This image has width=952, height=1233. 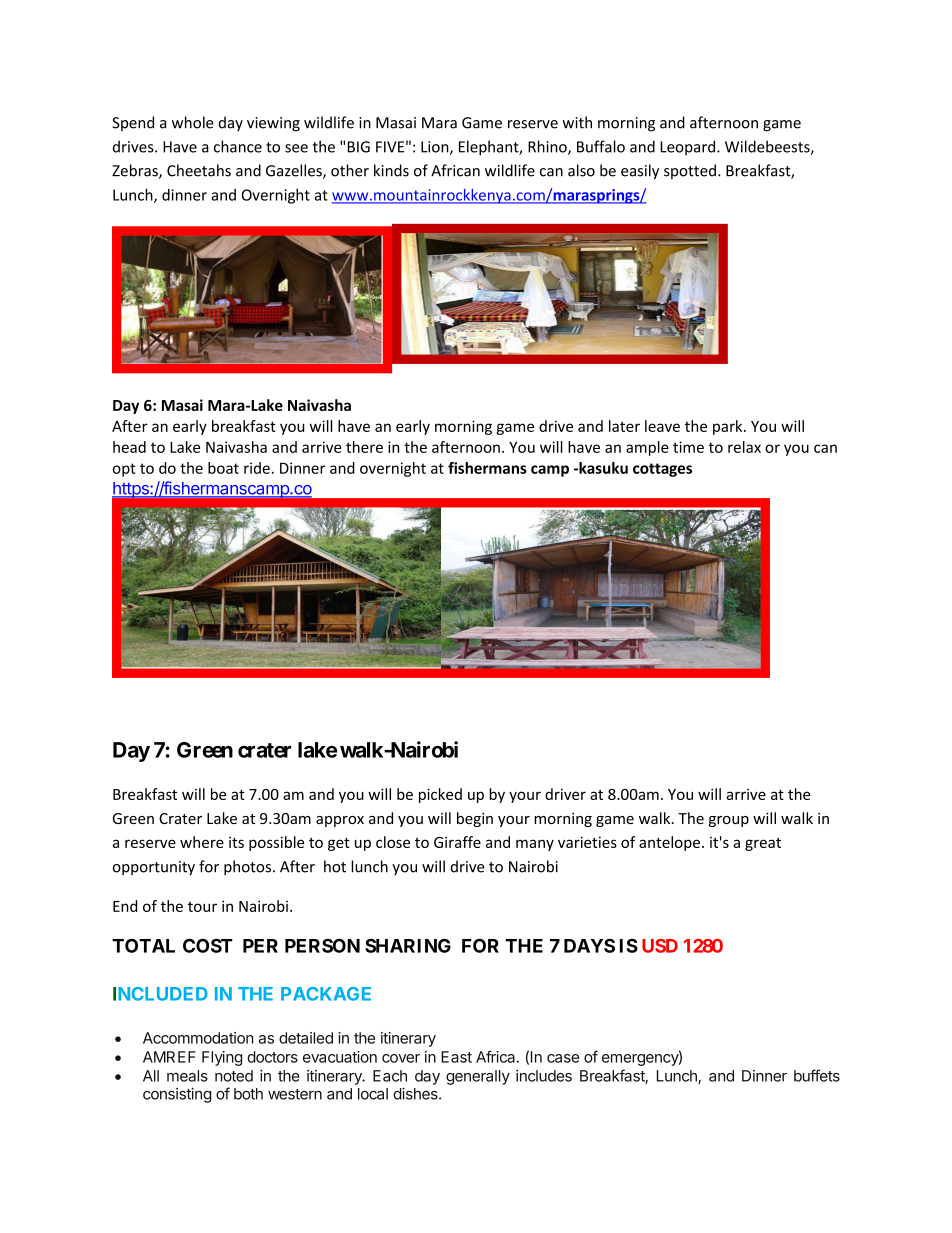 What do you see at coordinates (478, 1077) in the image?
I see `generally` at bounding box center [478, 1077].
